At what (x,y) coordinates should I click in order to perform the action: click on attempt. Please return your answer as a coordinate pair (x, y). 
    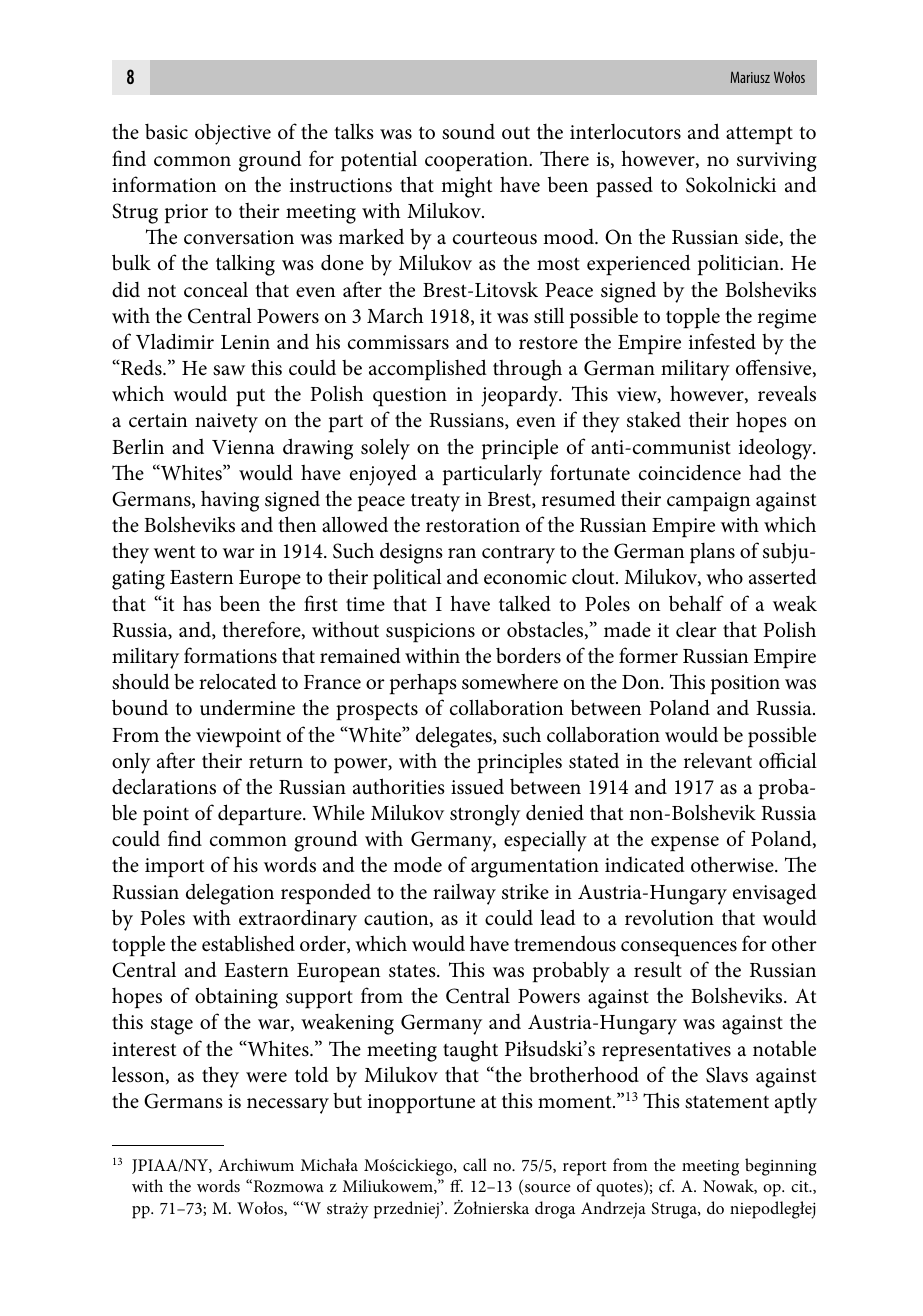
    Looking at the image, I should click on (759, 135).
